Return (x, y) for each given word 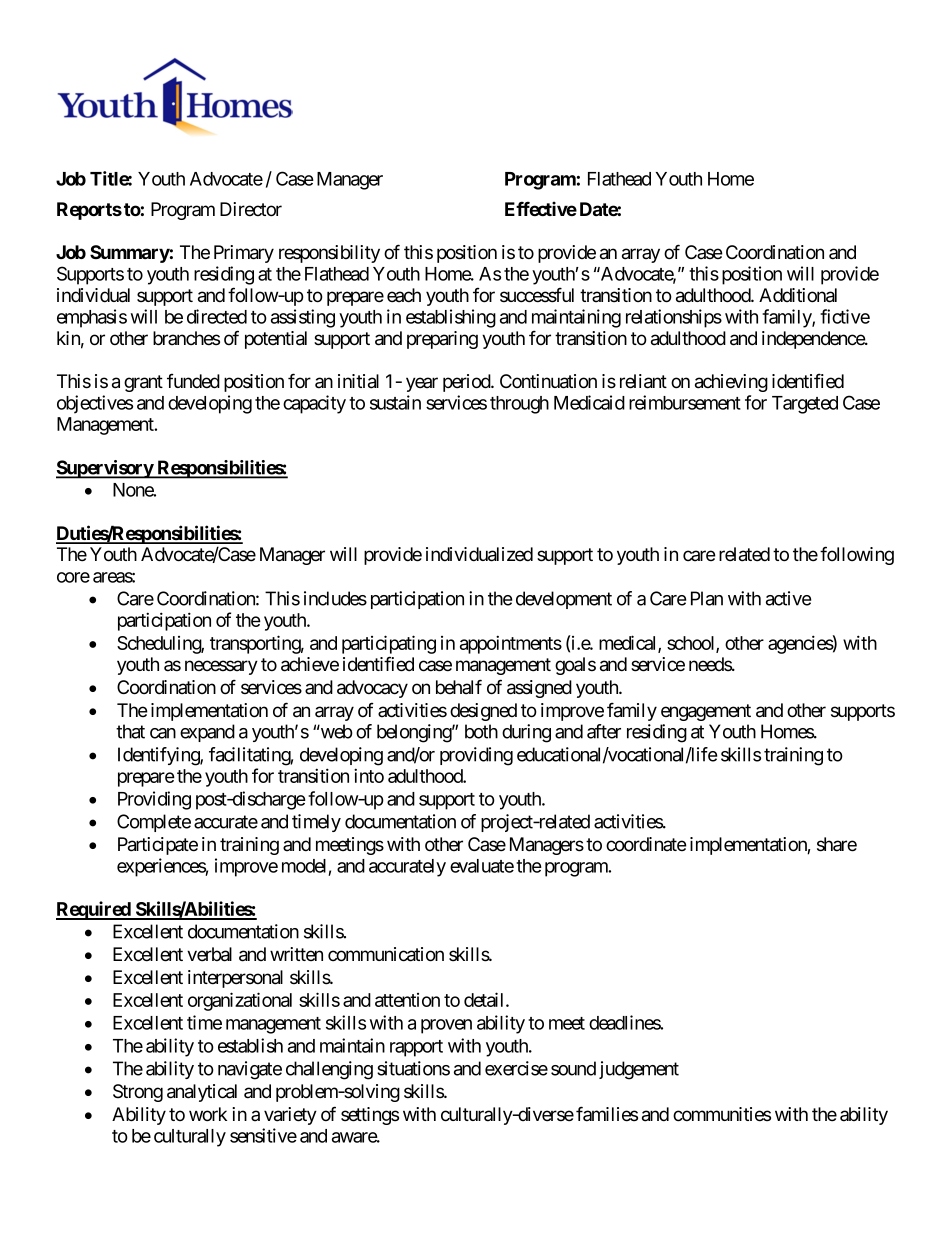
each (404, 295)
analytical (202, 1093)
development (564, 600)
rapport (416, 1048)
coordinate (646, 844)
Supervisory (105, 469)
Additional (798, 295)
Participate (158, 846)
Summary (130, 254)
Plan (707, 598)
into (369, 775)
